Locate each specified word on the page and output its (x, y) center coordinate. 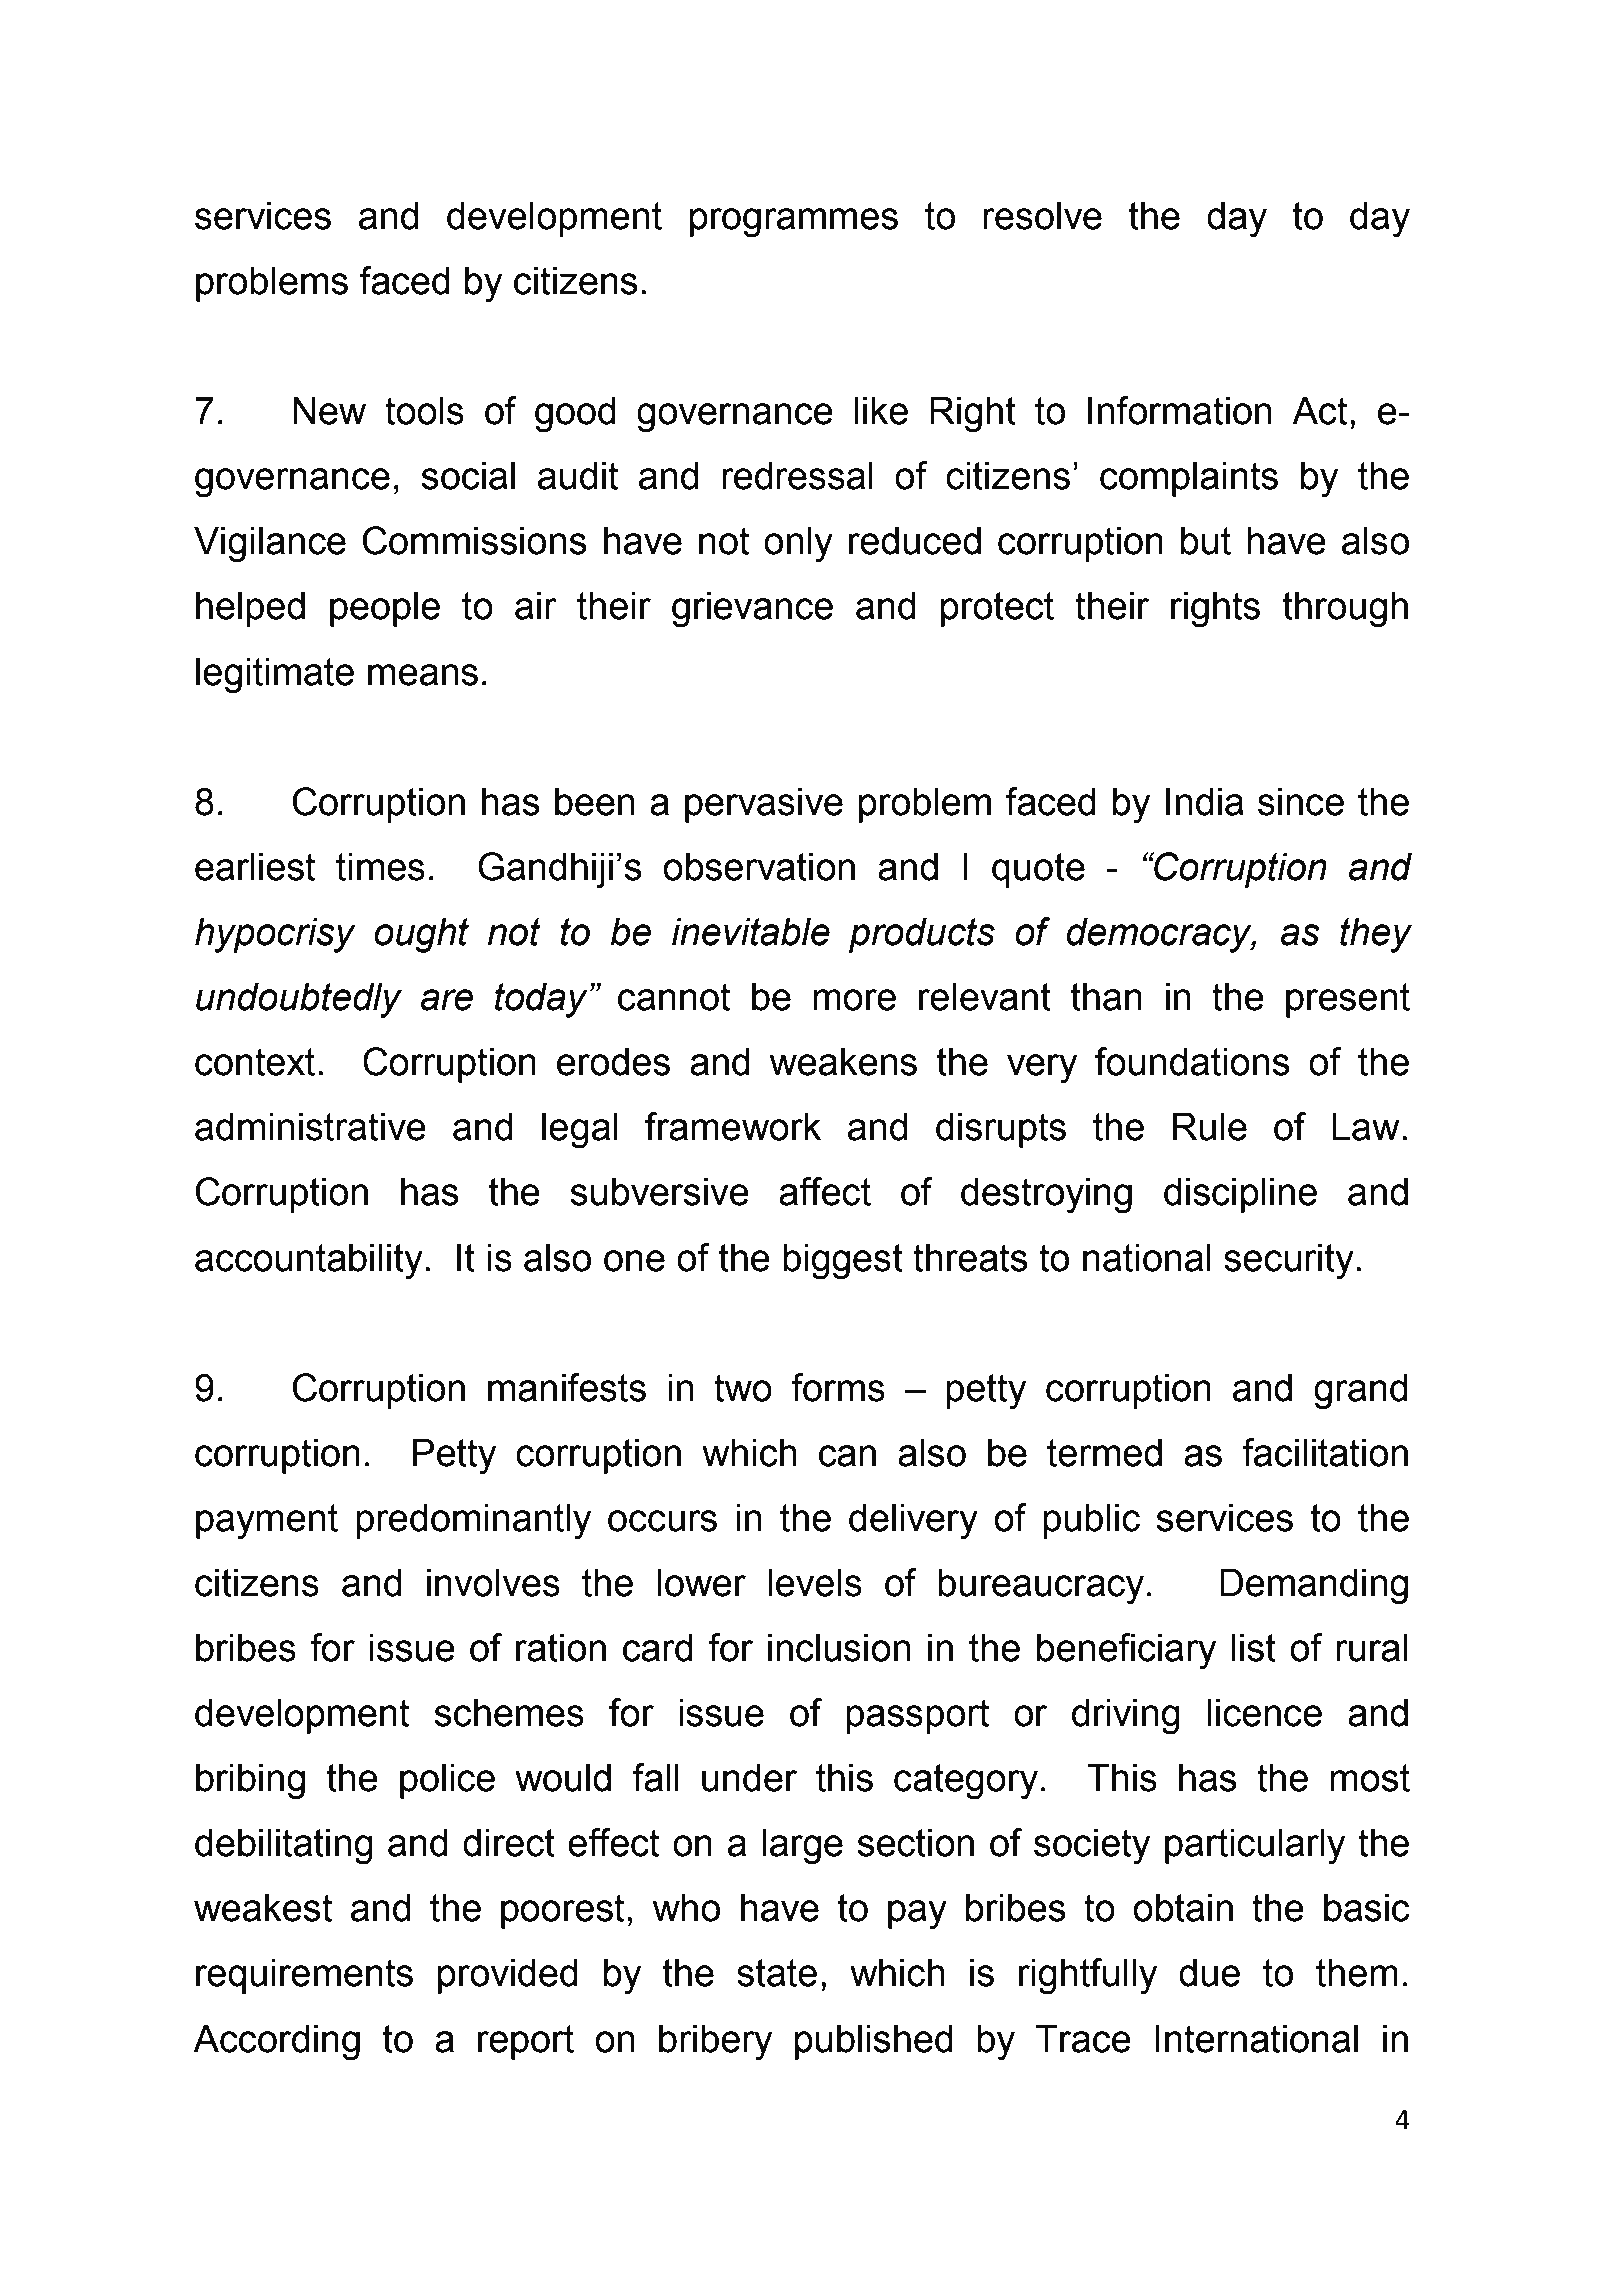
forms (838, 1387)
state (777, 1973)
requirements (304, 1976)
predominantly (473, 1521)
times (380, 866)
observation (759, 866)
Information (1180, 410)
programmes (794, 223)
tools (424, 410)
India (1205, 801)
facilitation (1325, 1452)
